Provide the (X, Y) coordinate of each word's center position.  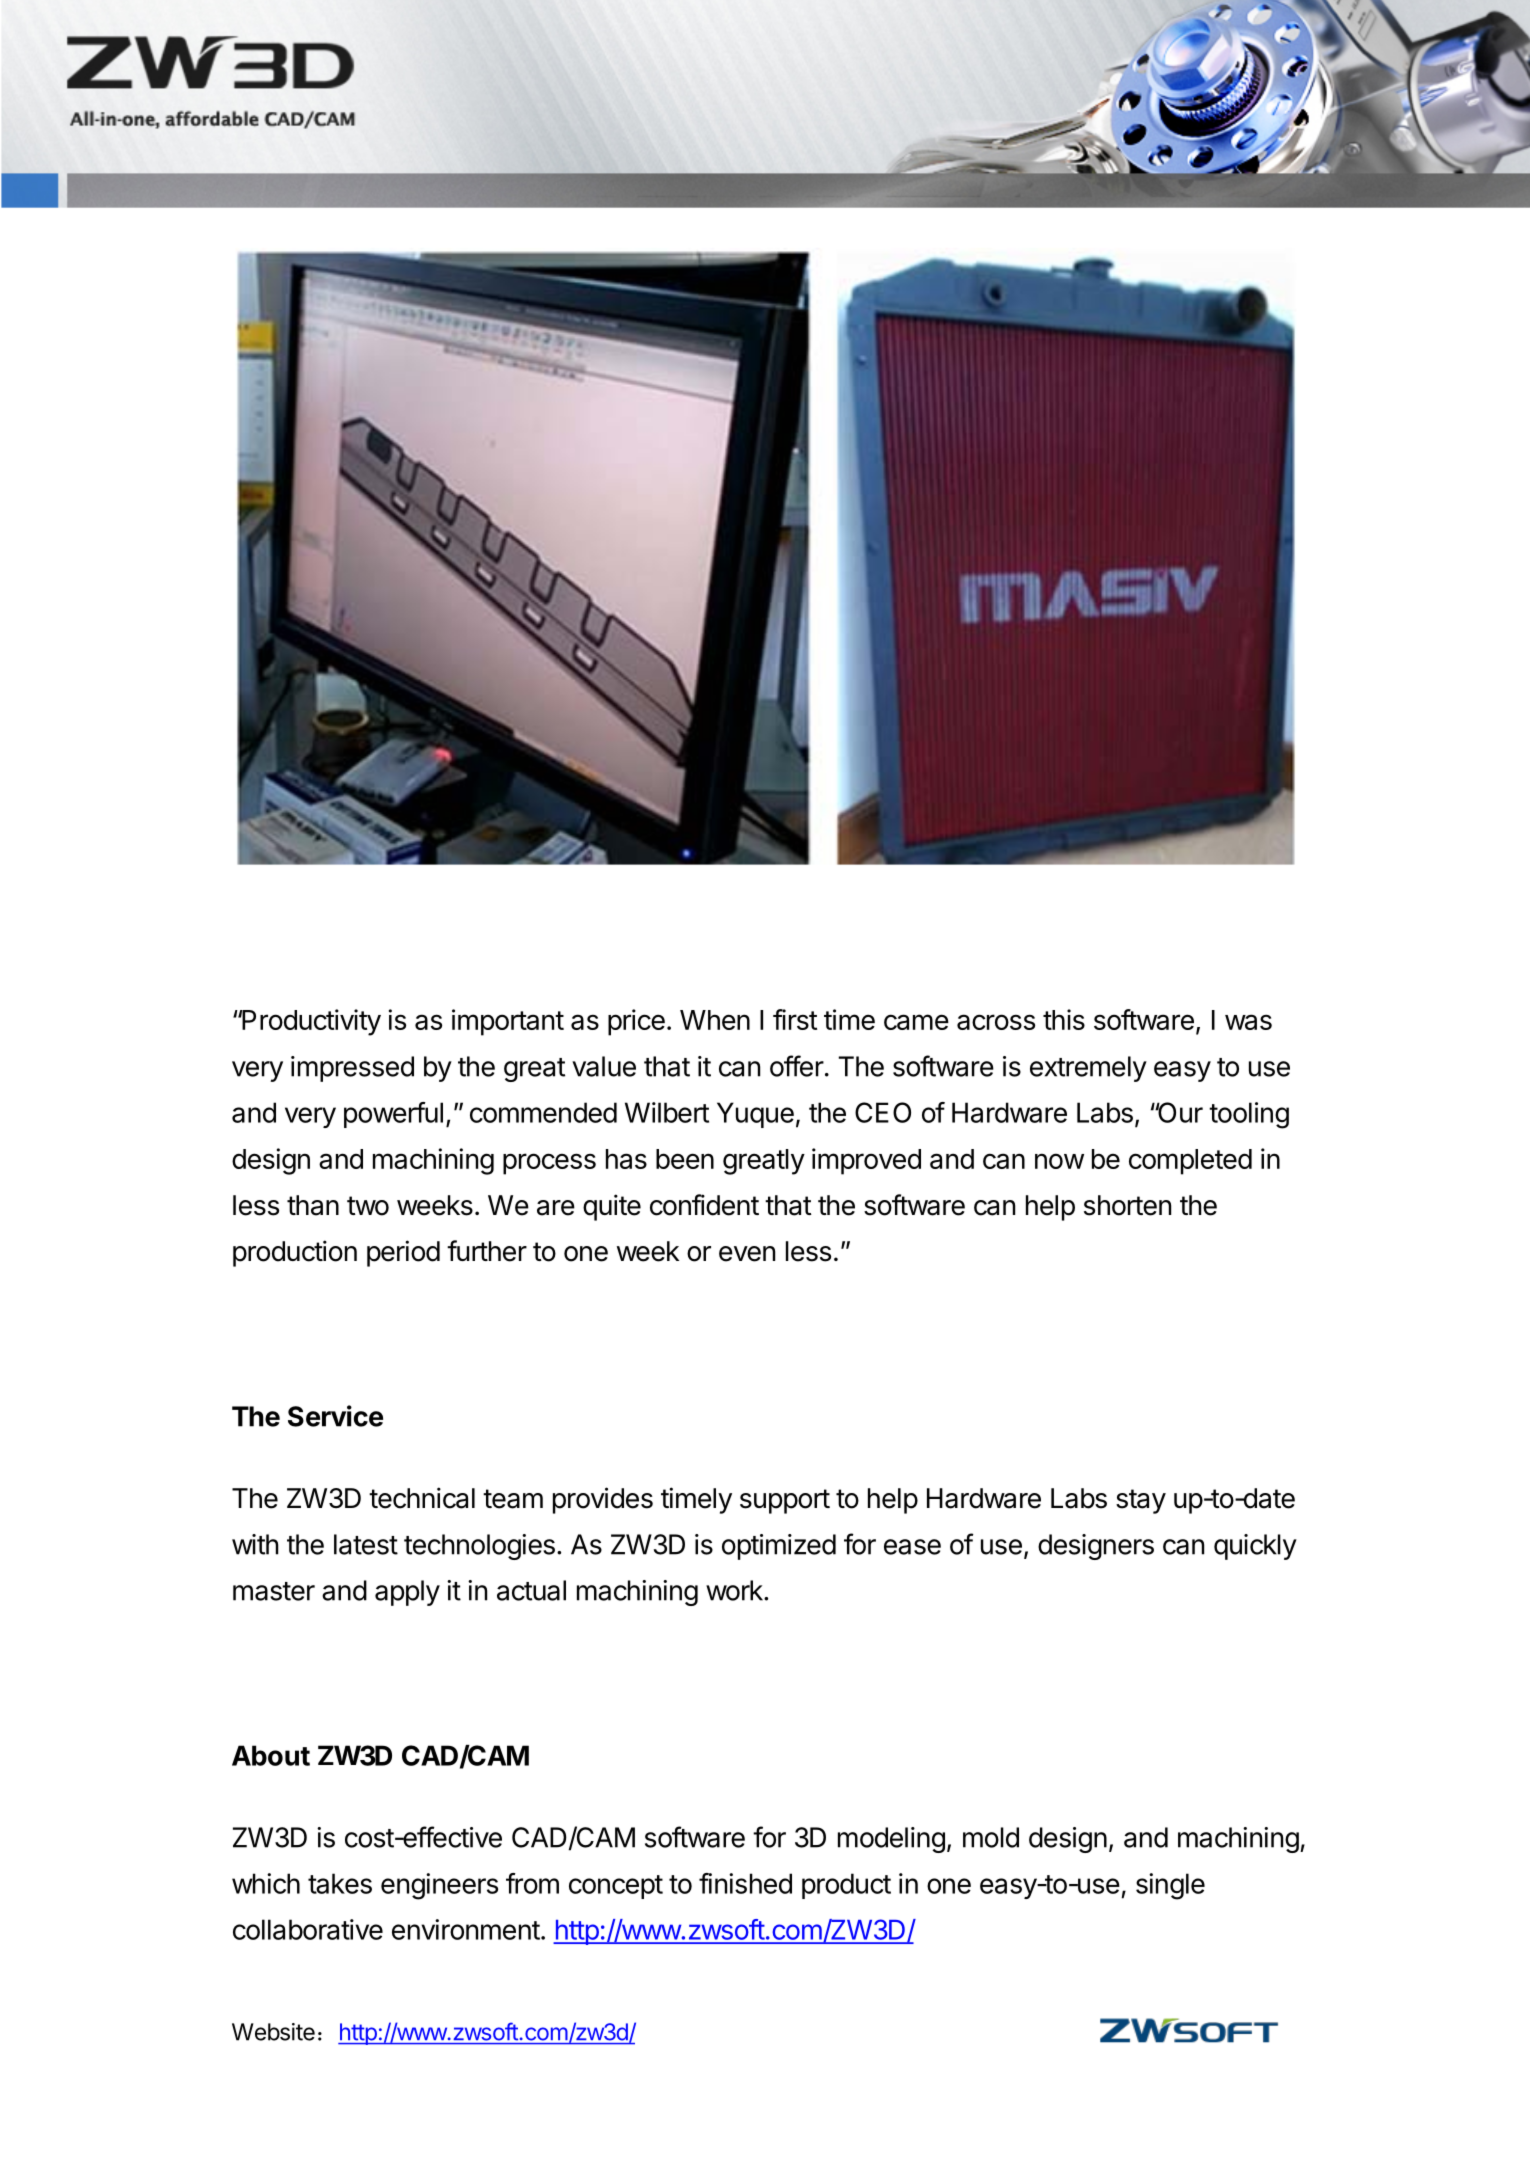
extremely (1088, 1069)
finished (745, 1883)
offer (797, 1066)
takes (340, 1883)
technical (422, 1498)
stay (1141, 1501)
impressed (352, 1069)
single (1170, 1886)
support (785, 1501)
